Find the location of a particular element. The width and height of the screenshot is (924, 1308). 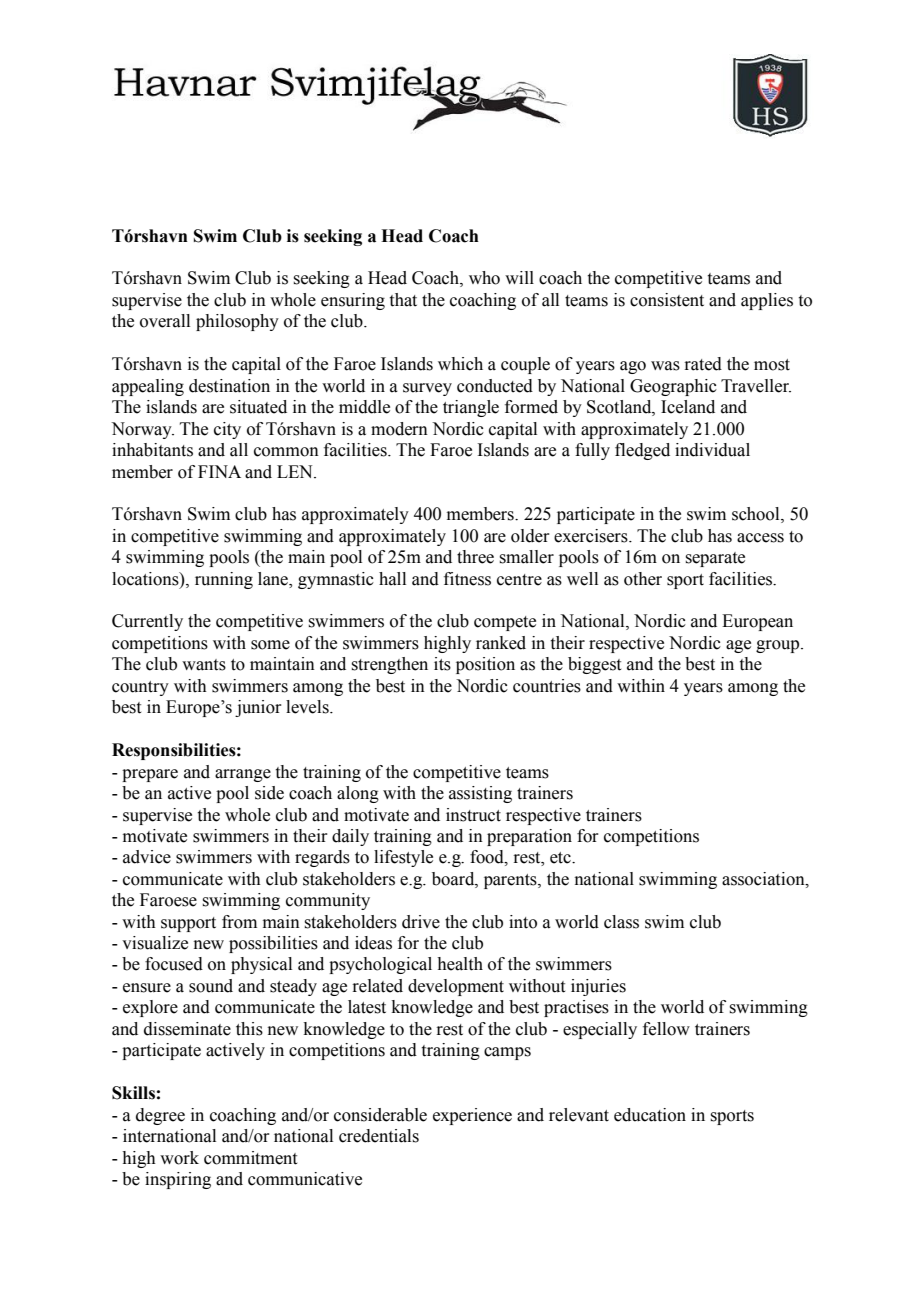

association is located at coordinates (764, 879).
